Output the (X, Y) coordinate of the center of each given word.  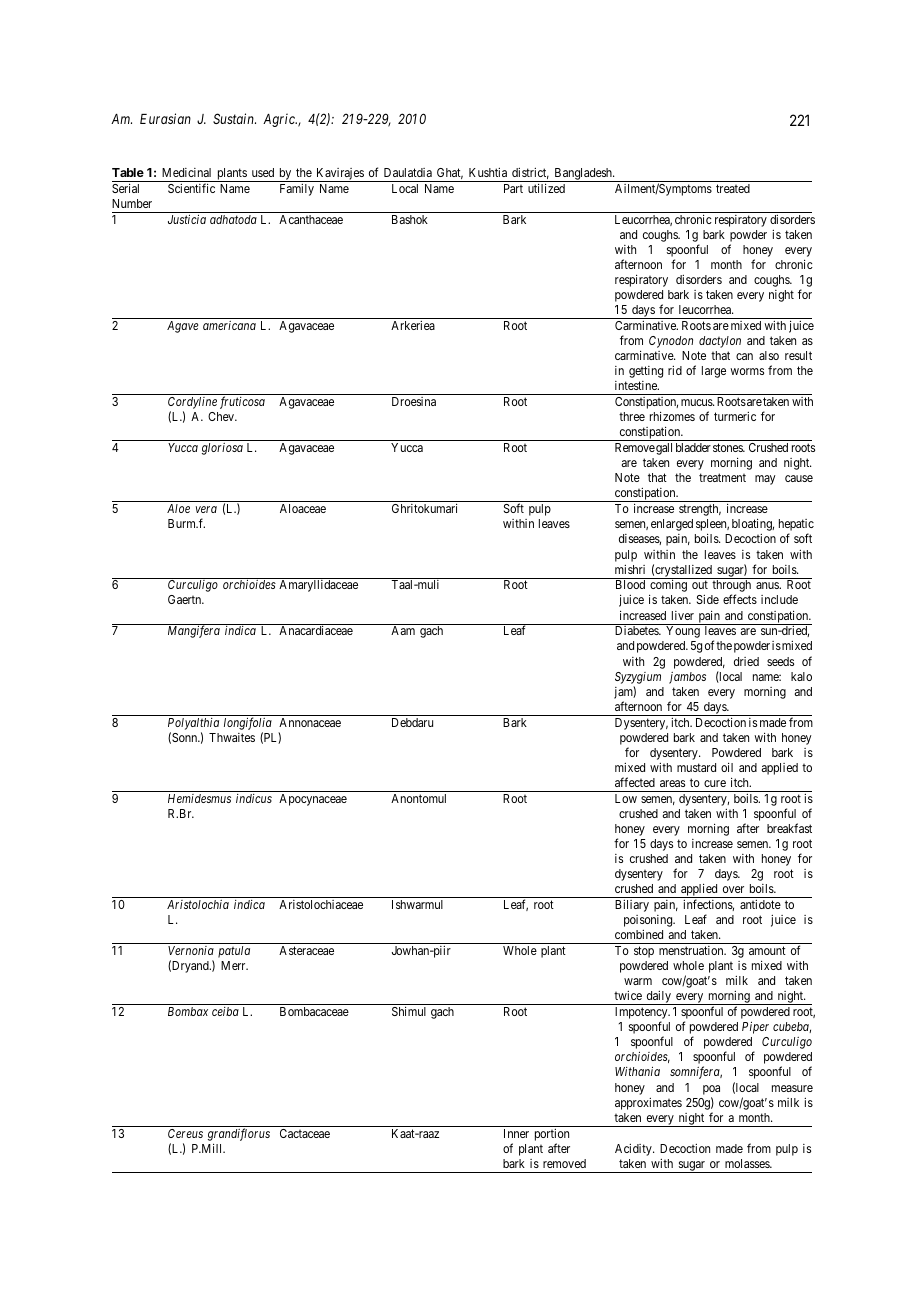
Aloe (178, 508)
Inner (516, 1133)
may (765, 480)
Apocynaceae (313, 800)
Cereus (185, 1133)
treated (733, 188)
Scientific (191, 188)
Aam (403, 630)
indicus (254, 798)
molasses (748, 1163)
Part (513, 188)
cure (715, 783)
